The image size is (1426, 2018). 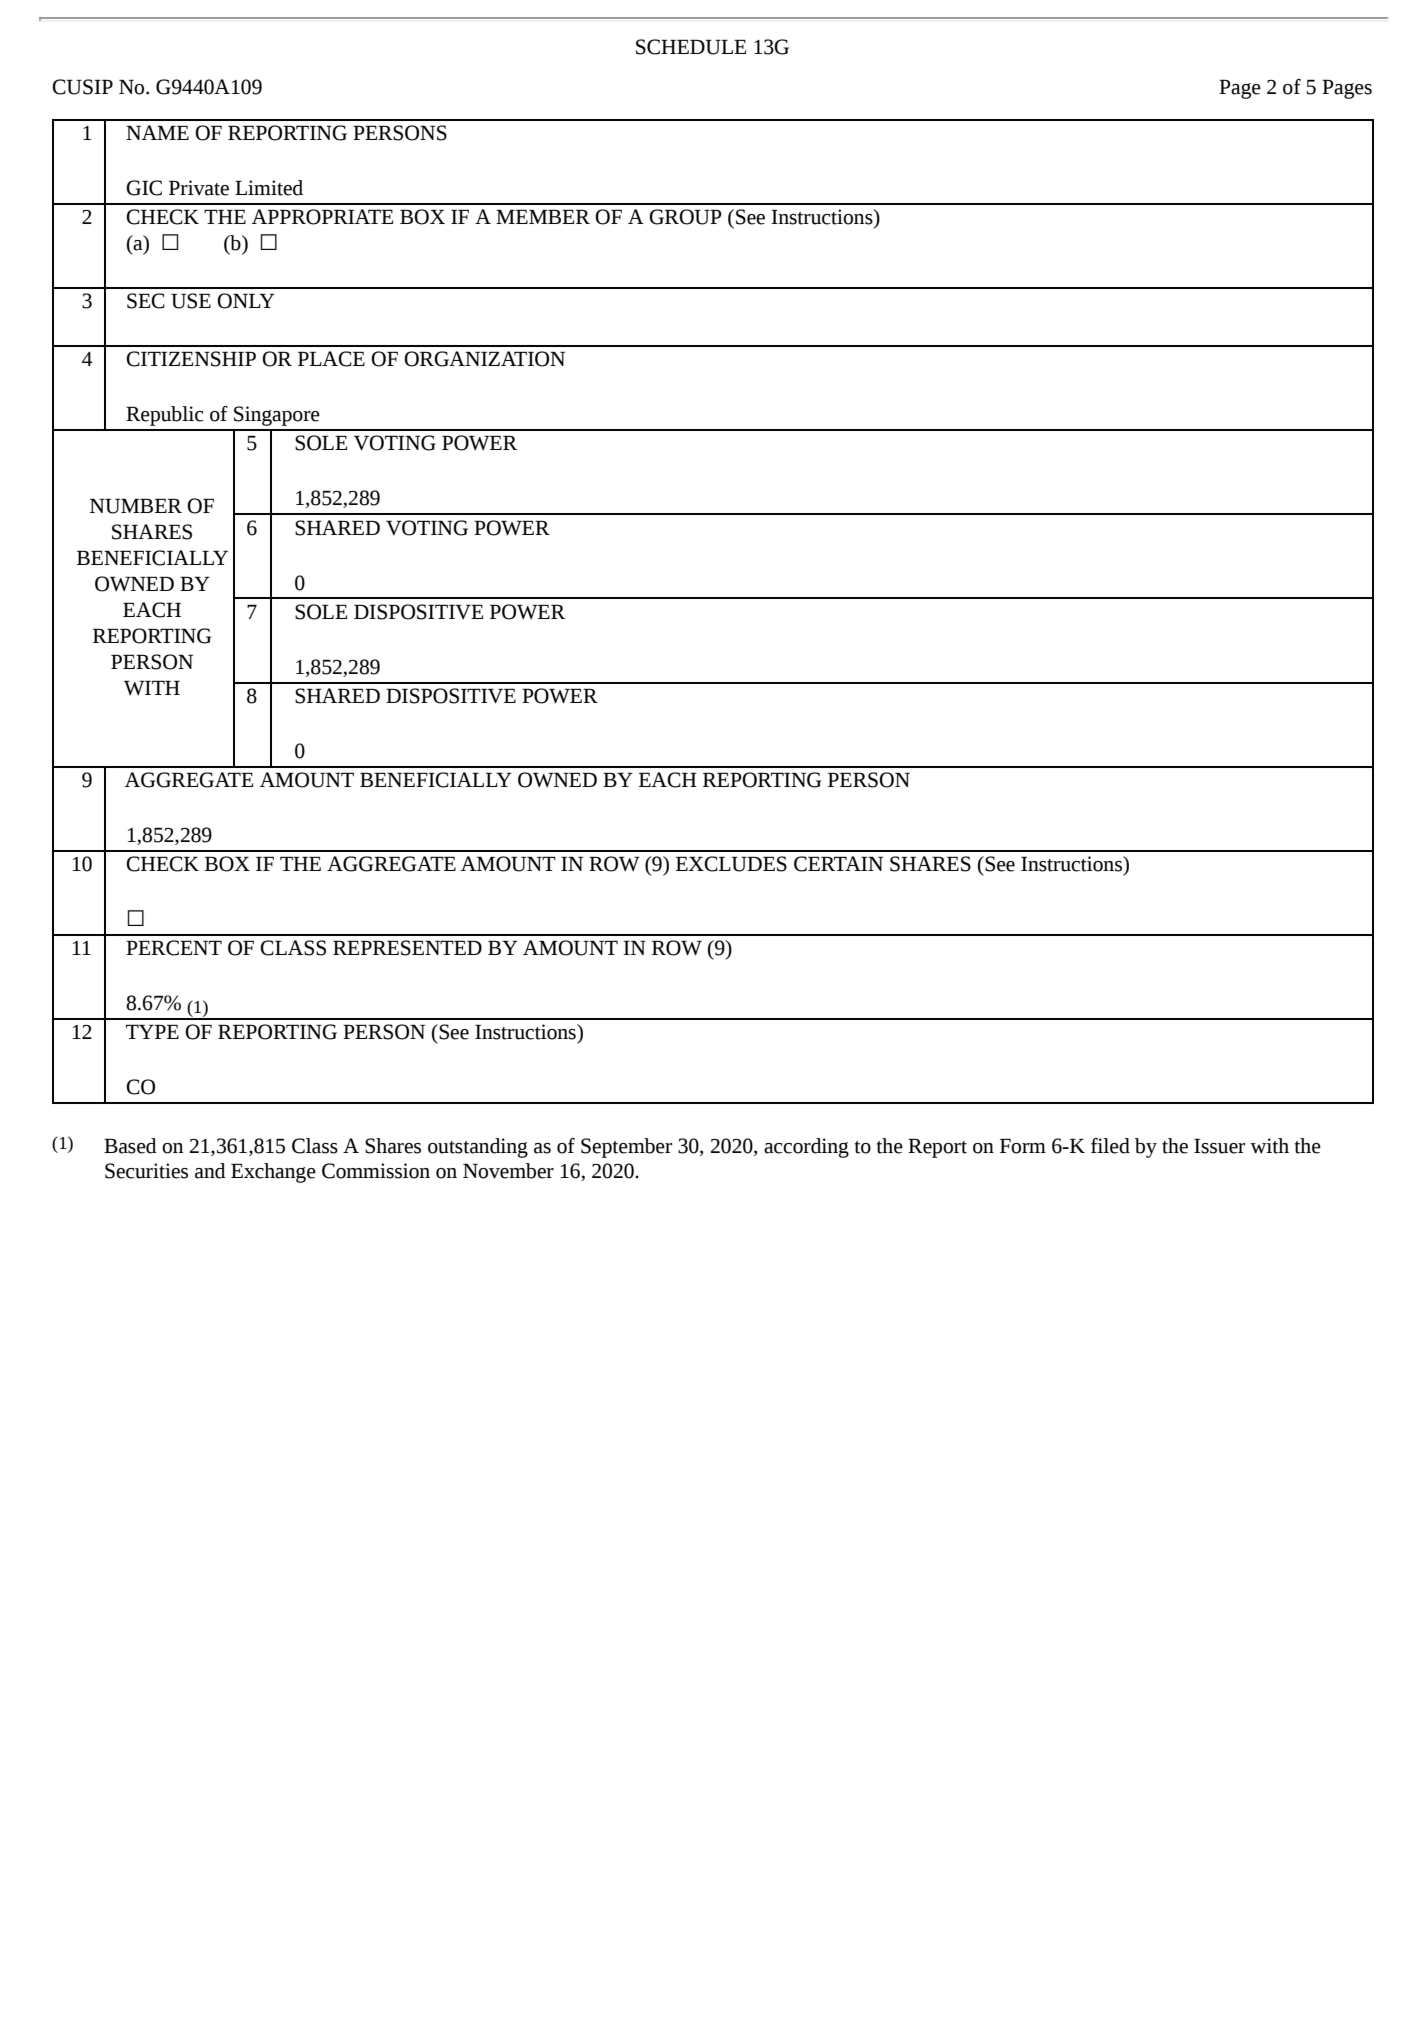 What do you see at coordinates (1110, 1146) in the screenshot?
I see `filed` at bounding box center [1110, 1146].
